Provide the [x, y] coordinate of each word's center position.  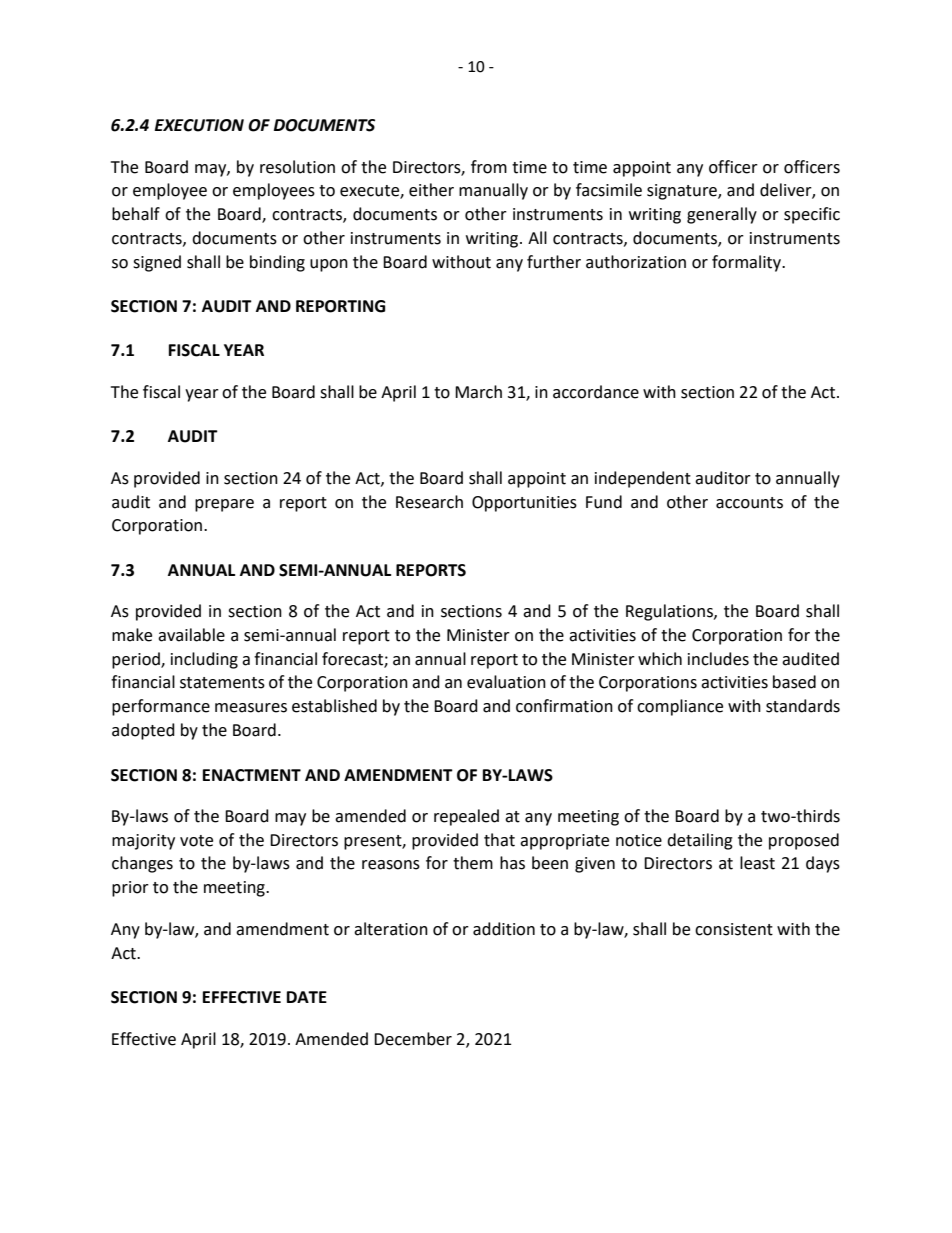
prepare [224, 505]
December [413, 1039]
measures [251, 708]
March [478, 392]
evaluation [506, 682]
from [489, 167]
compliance [680, 707]
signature [683, 192]
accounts [749, 503]
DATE [307, 997]
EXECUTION [199, 125]
